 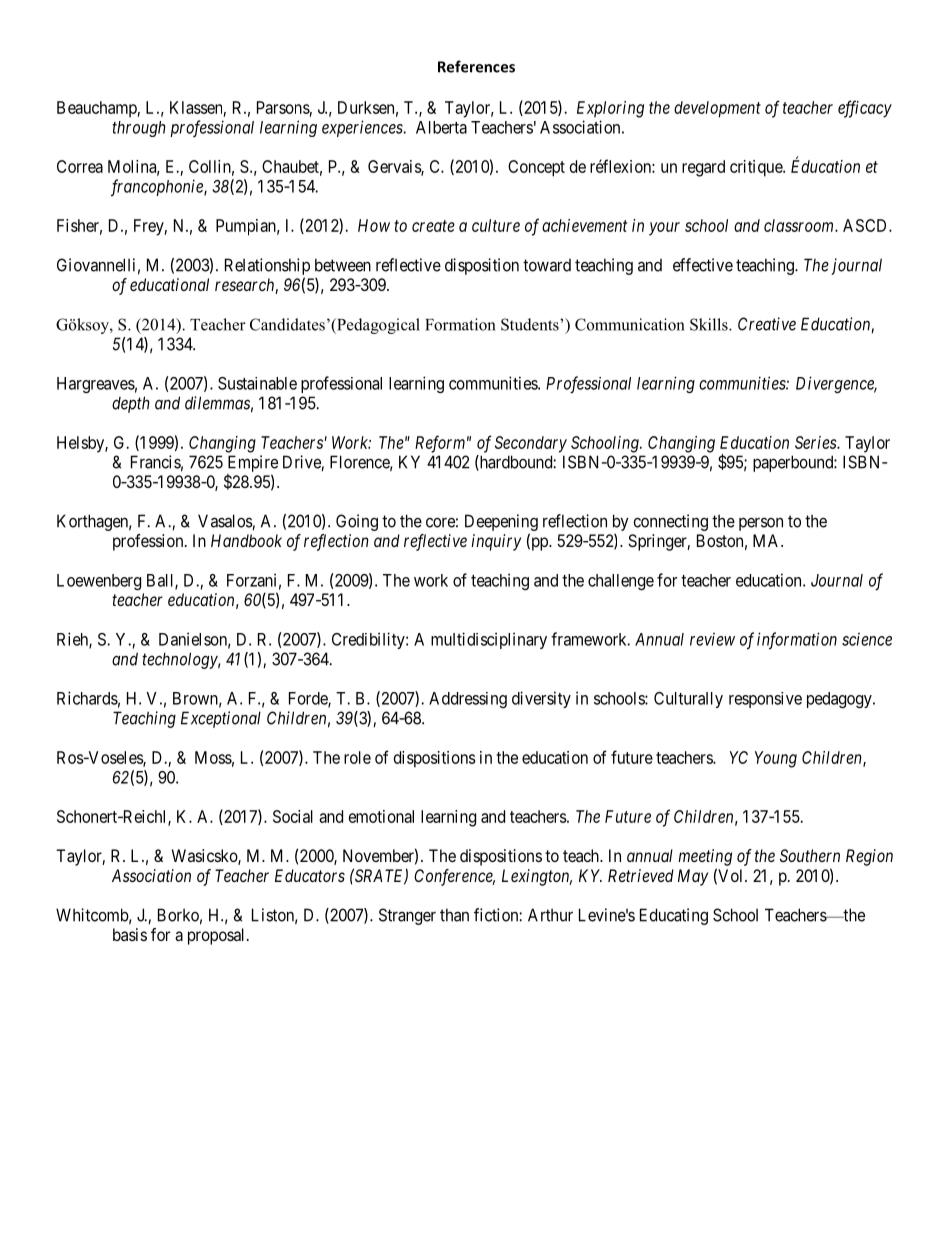 I want to click on References, so click(x=476, y=66).
